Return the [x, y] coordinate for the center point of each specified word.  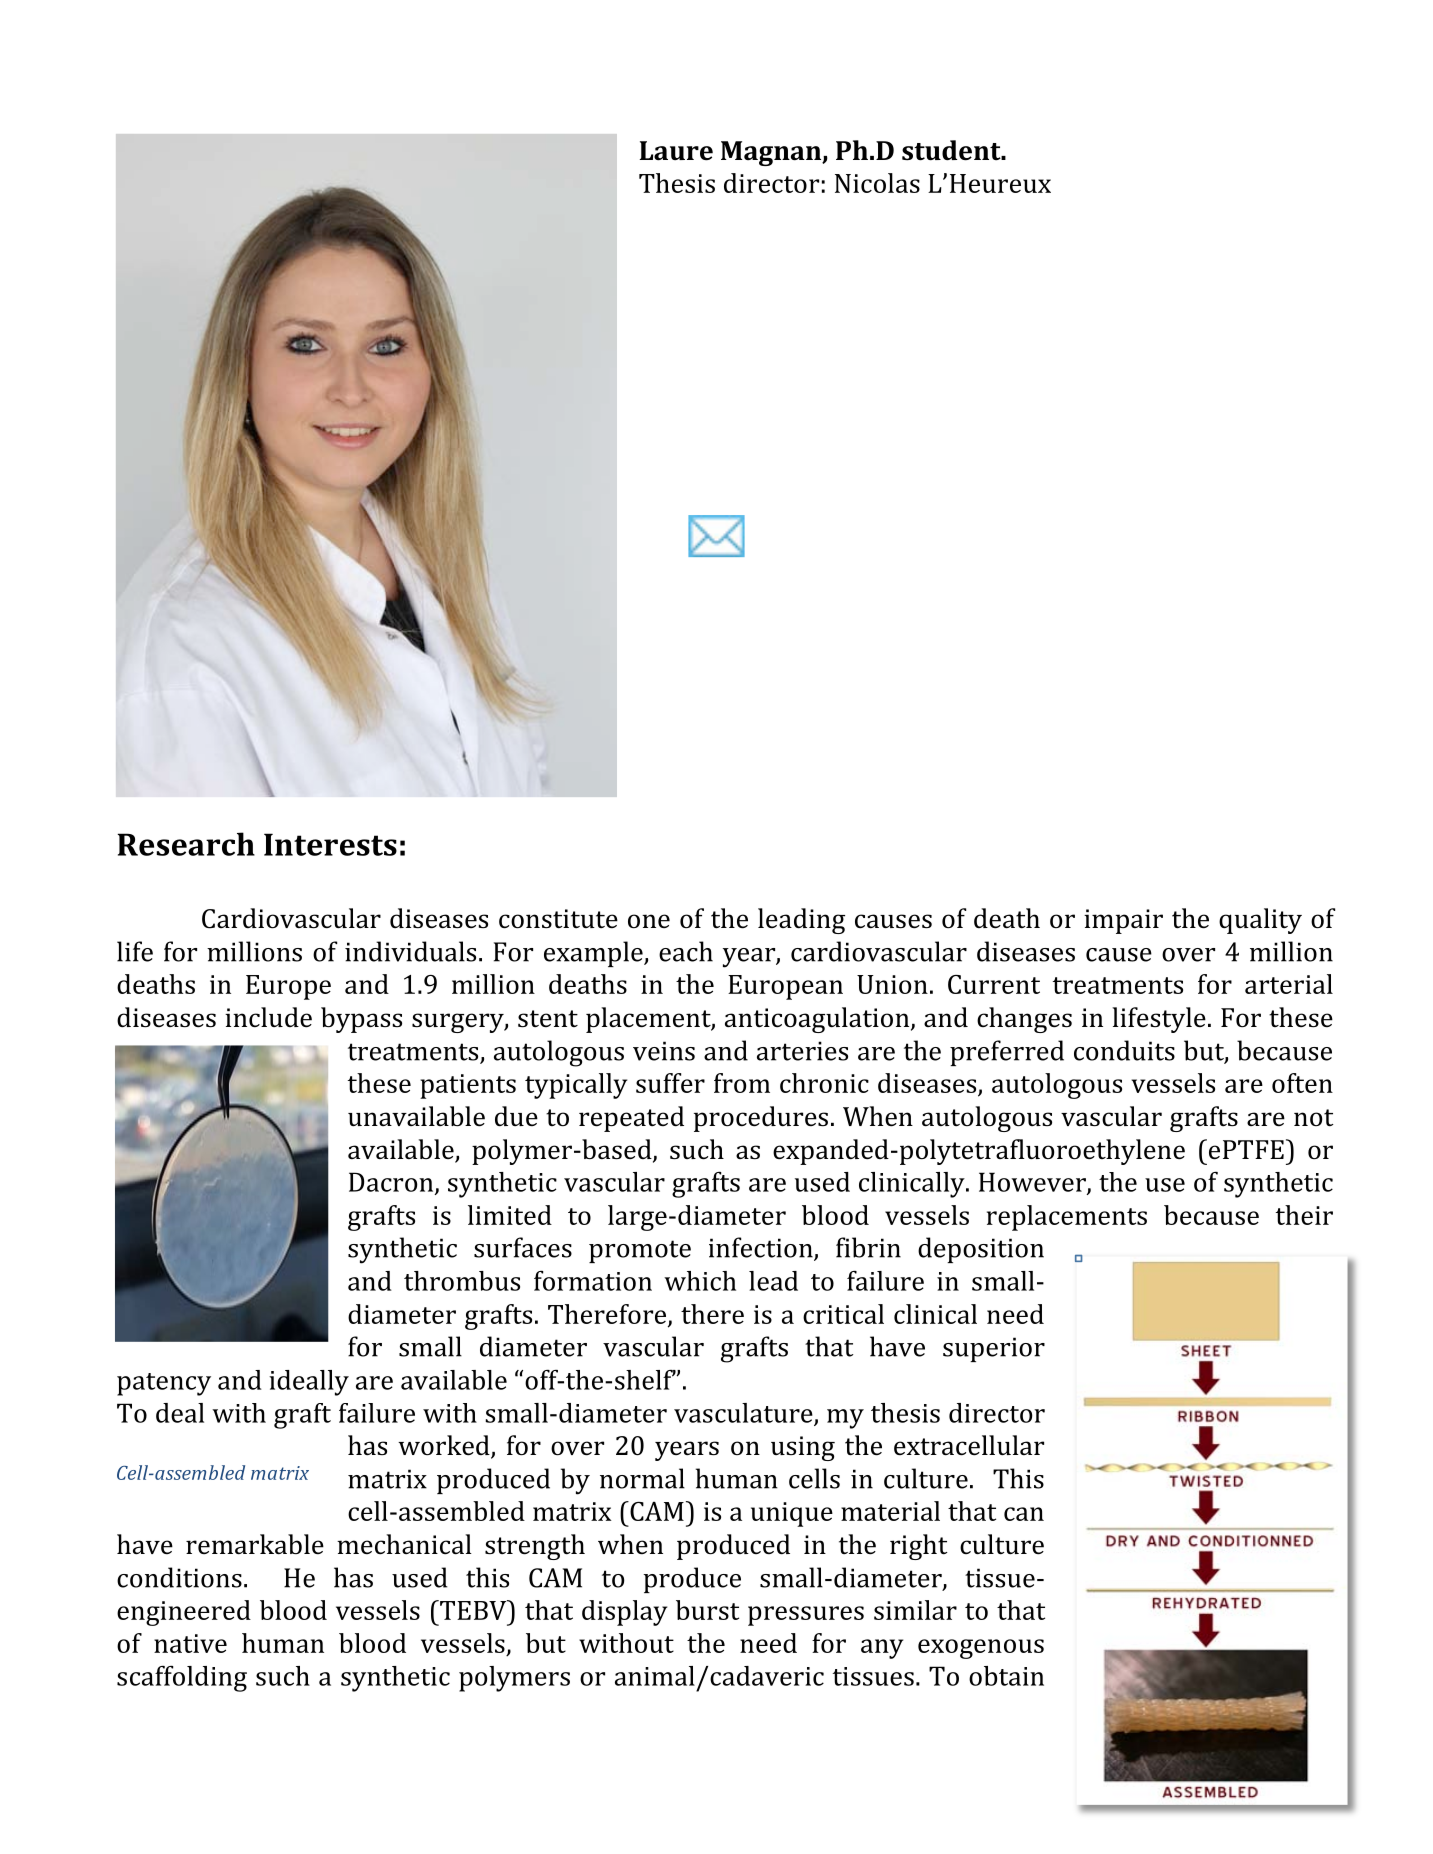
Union [892, 984]
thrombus [462, 1281]
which [700, 1281]
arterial [1289, 984]
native [190, 1643]
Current [994, 984]
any [882, 1649]
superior [994, 1349]
